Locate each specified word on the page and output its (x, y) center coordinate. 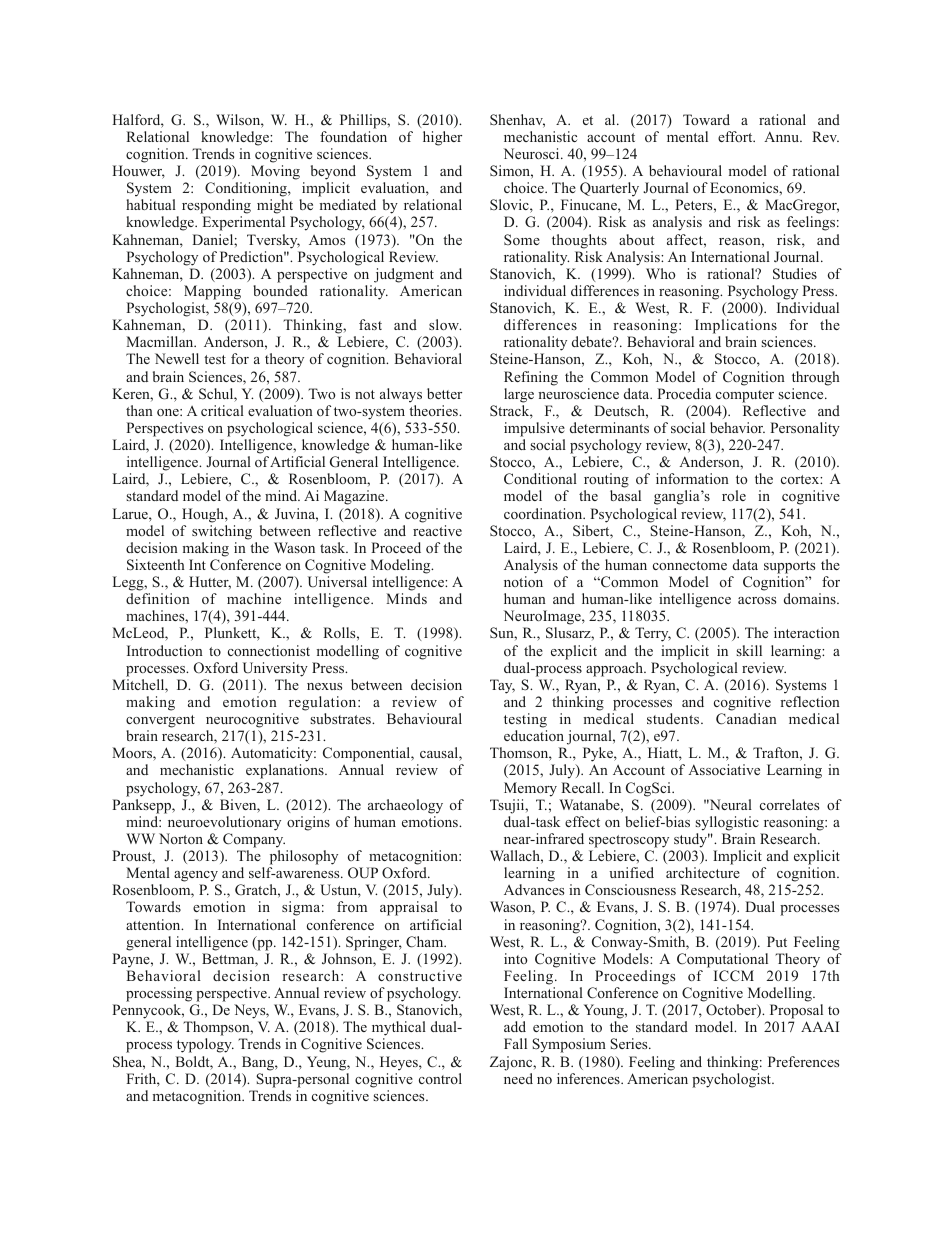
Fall (515, 1043)
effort (736, 136)
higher (442, 138)
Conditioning (247, 191)
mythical (397, 1030)
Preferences (803, 1061)
